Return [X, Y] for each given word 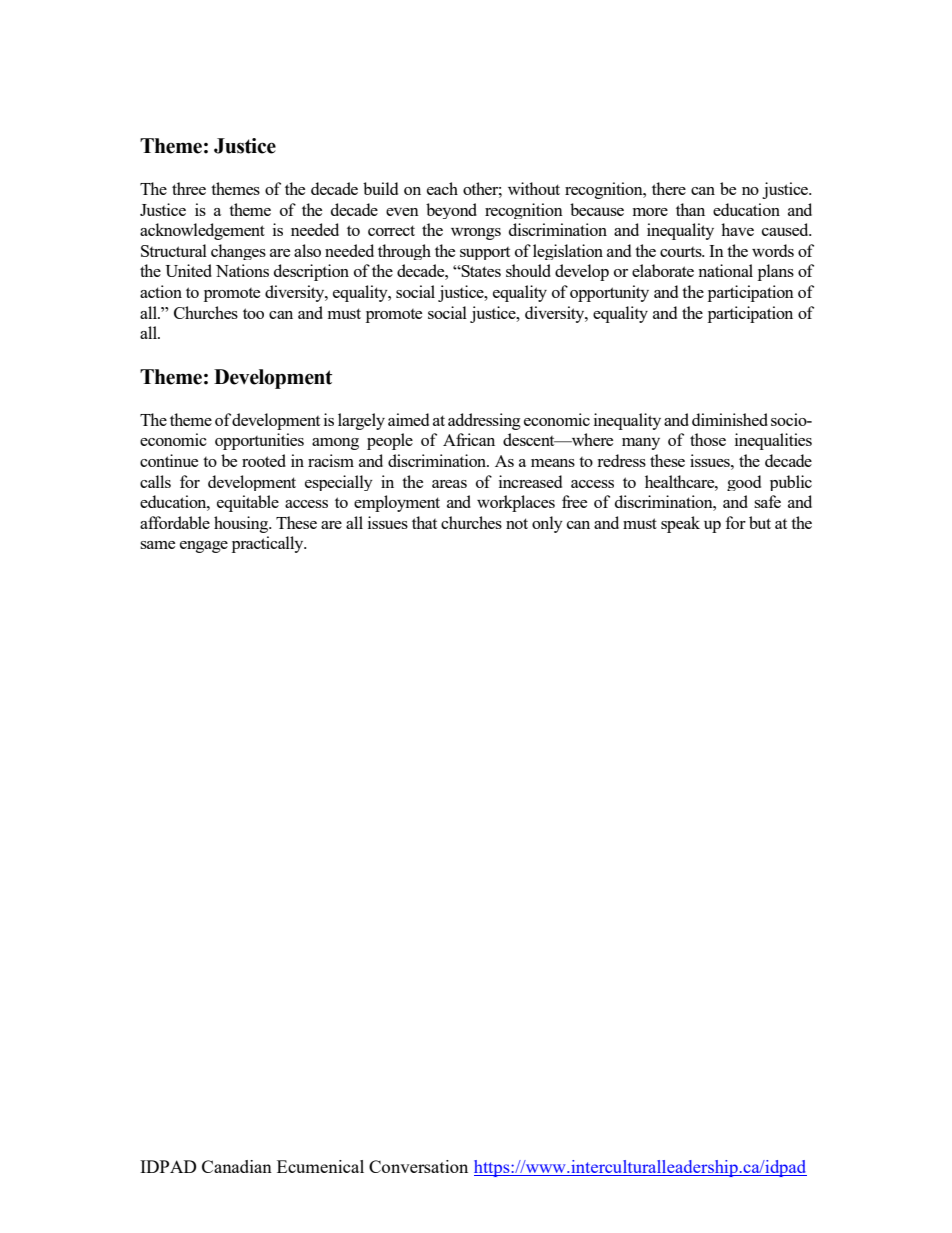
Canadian [237, 1166]
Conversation [418, 1166]
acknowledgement [202, 231]
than [690, 209]
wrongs [476, 234]
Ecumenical [320, 1166]
